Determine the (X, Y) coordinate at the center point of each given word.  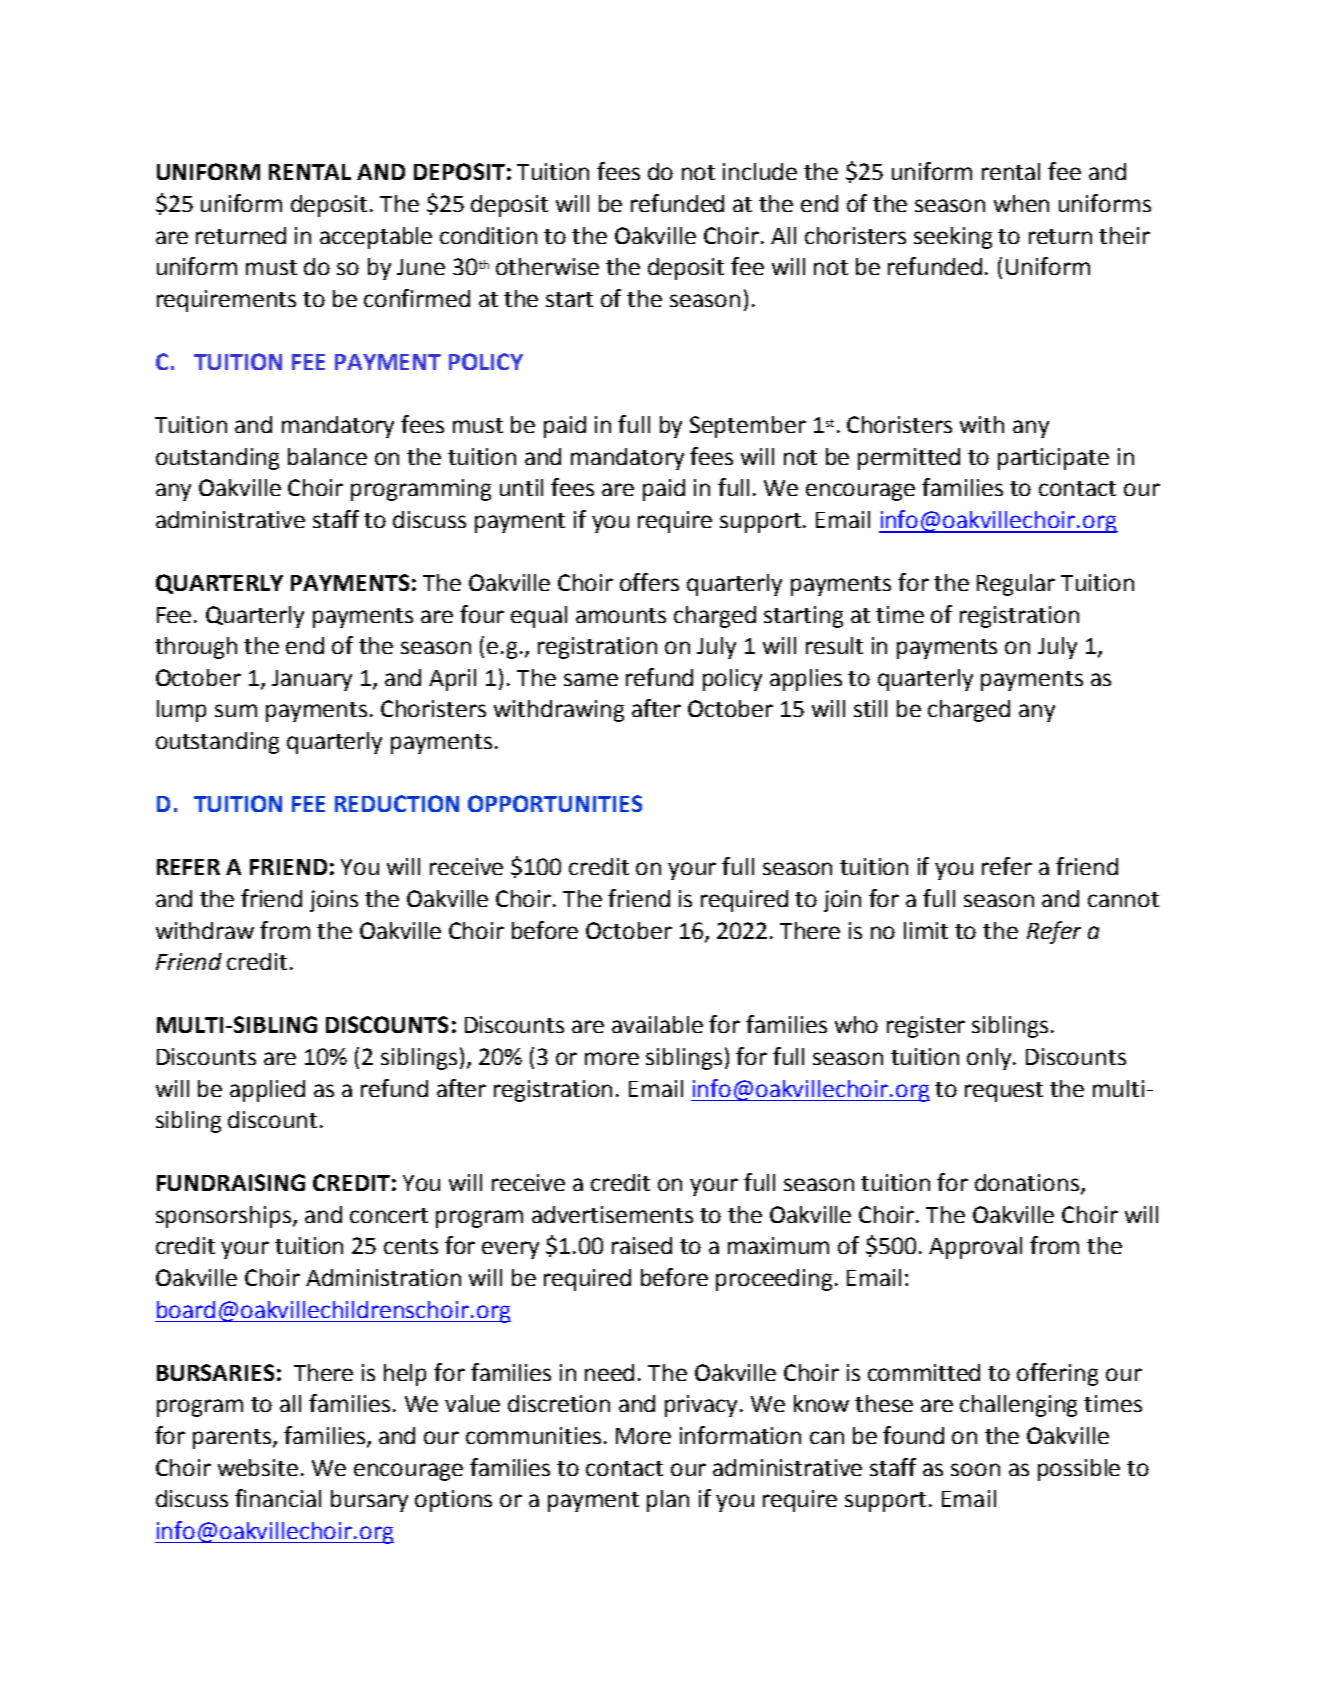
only (990, 1059)
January (312, 680)
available (657, 1024)
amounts (621, 615)
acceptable (376, 238)
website (258, 1467)
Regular (1016, 585)
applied (267, 1091)
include (760, 171)
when (1021, 203)
